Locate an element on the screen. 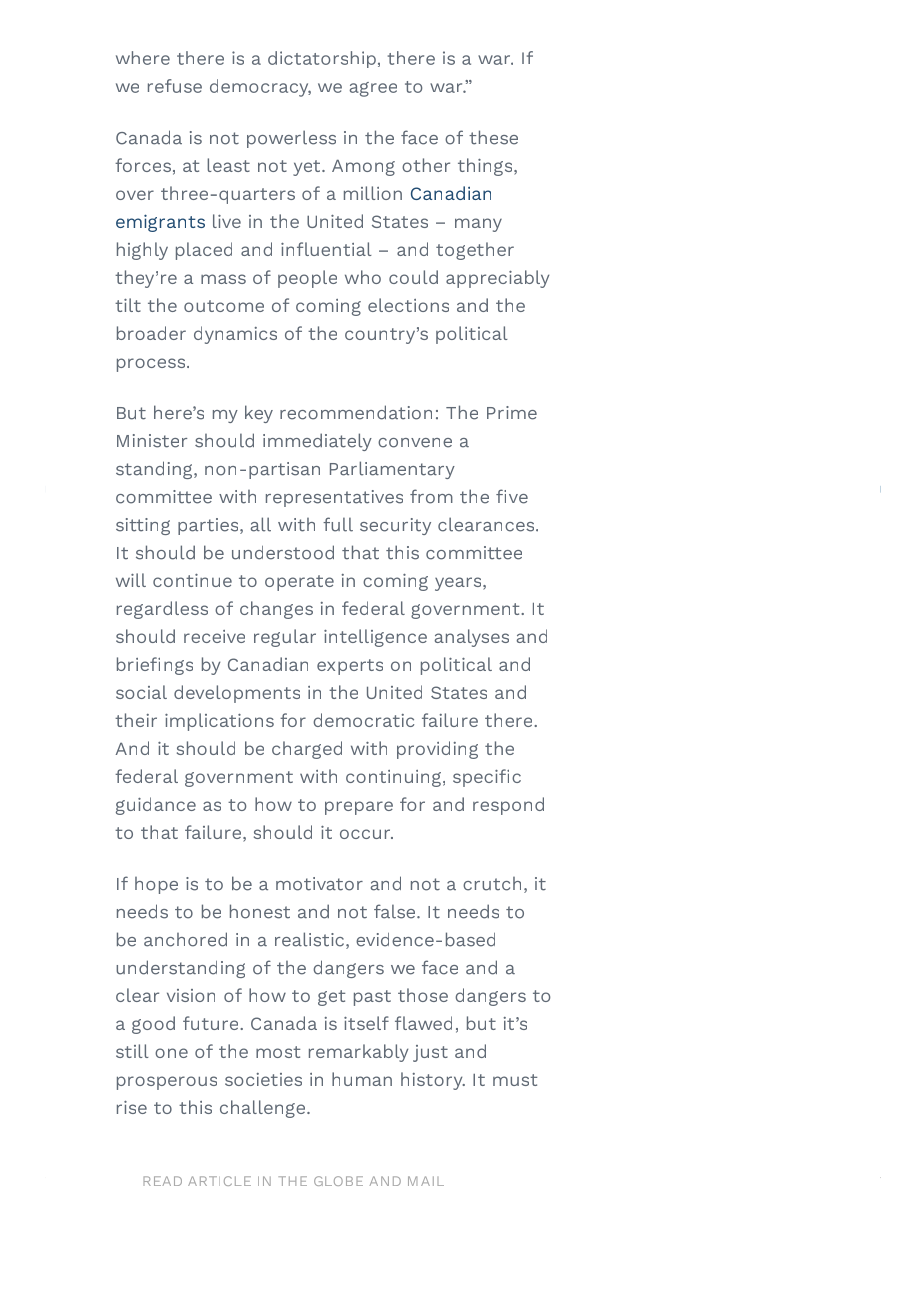 Image resolution: width=924 pixels, height=1308 pixels. history is located at coordinates (433, 1081).
